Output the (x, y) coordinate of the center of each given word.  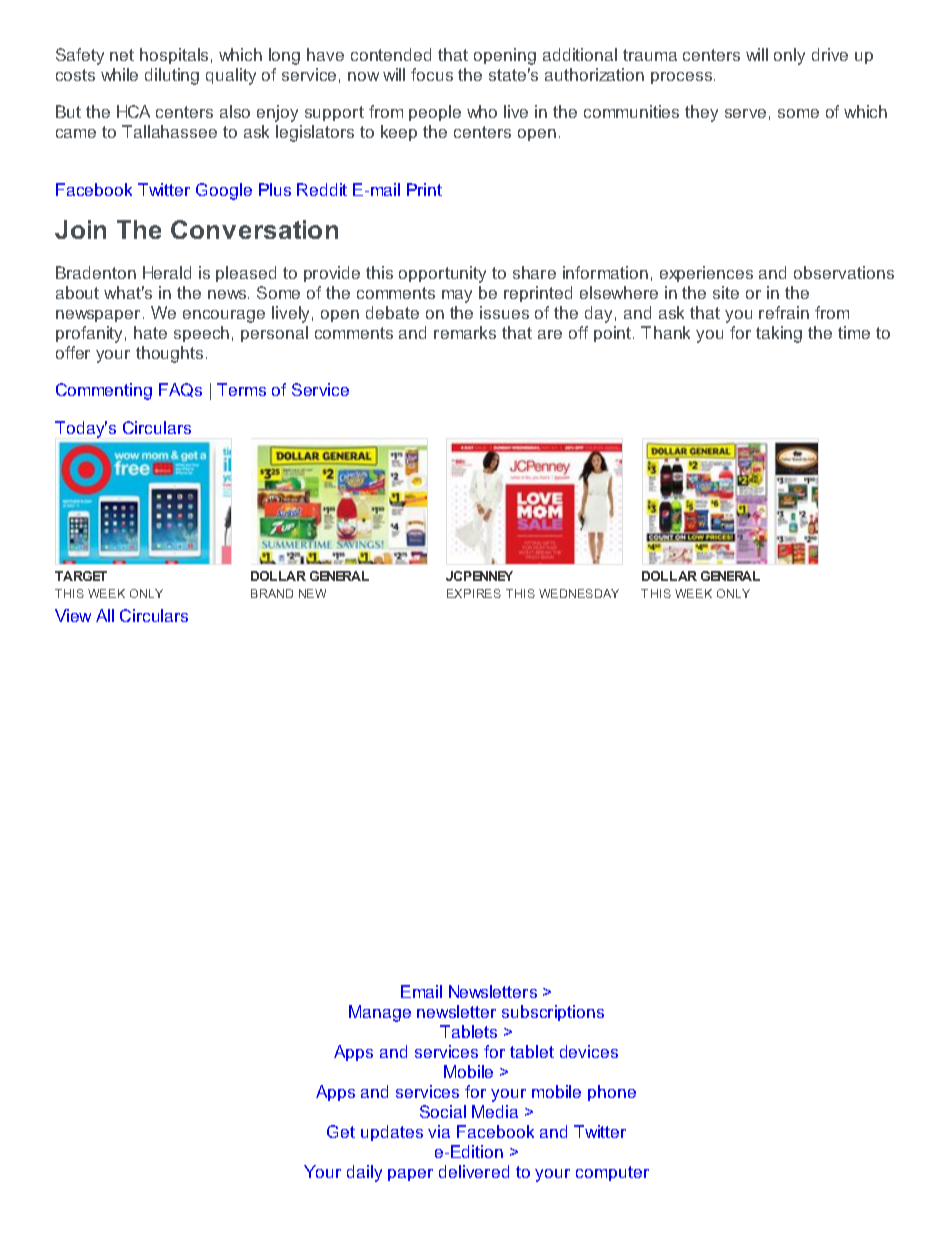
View (73, 615)
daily (364, 1173)
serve (745, 113)
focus (432, 74)
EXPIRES (474, 593)
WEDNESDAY (579, 593)
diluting (172, 76)
